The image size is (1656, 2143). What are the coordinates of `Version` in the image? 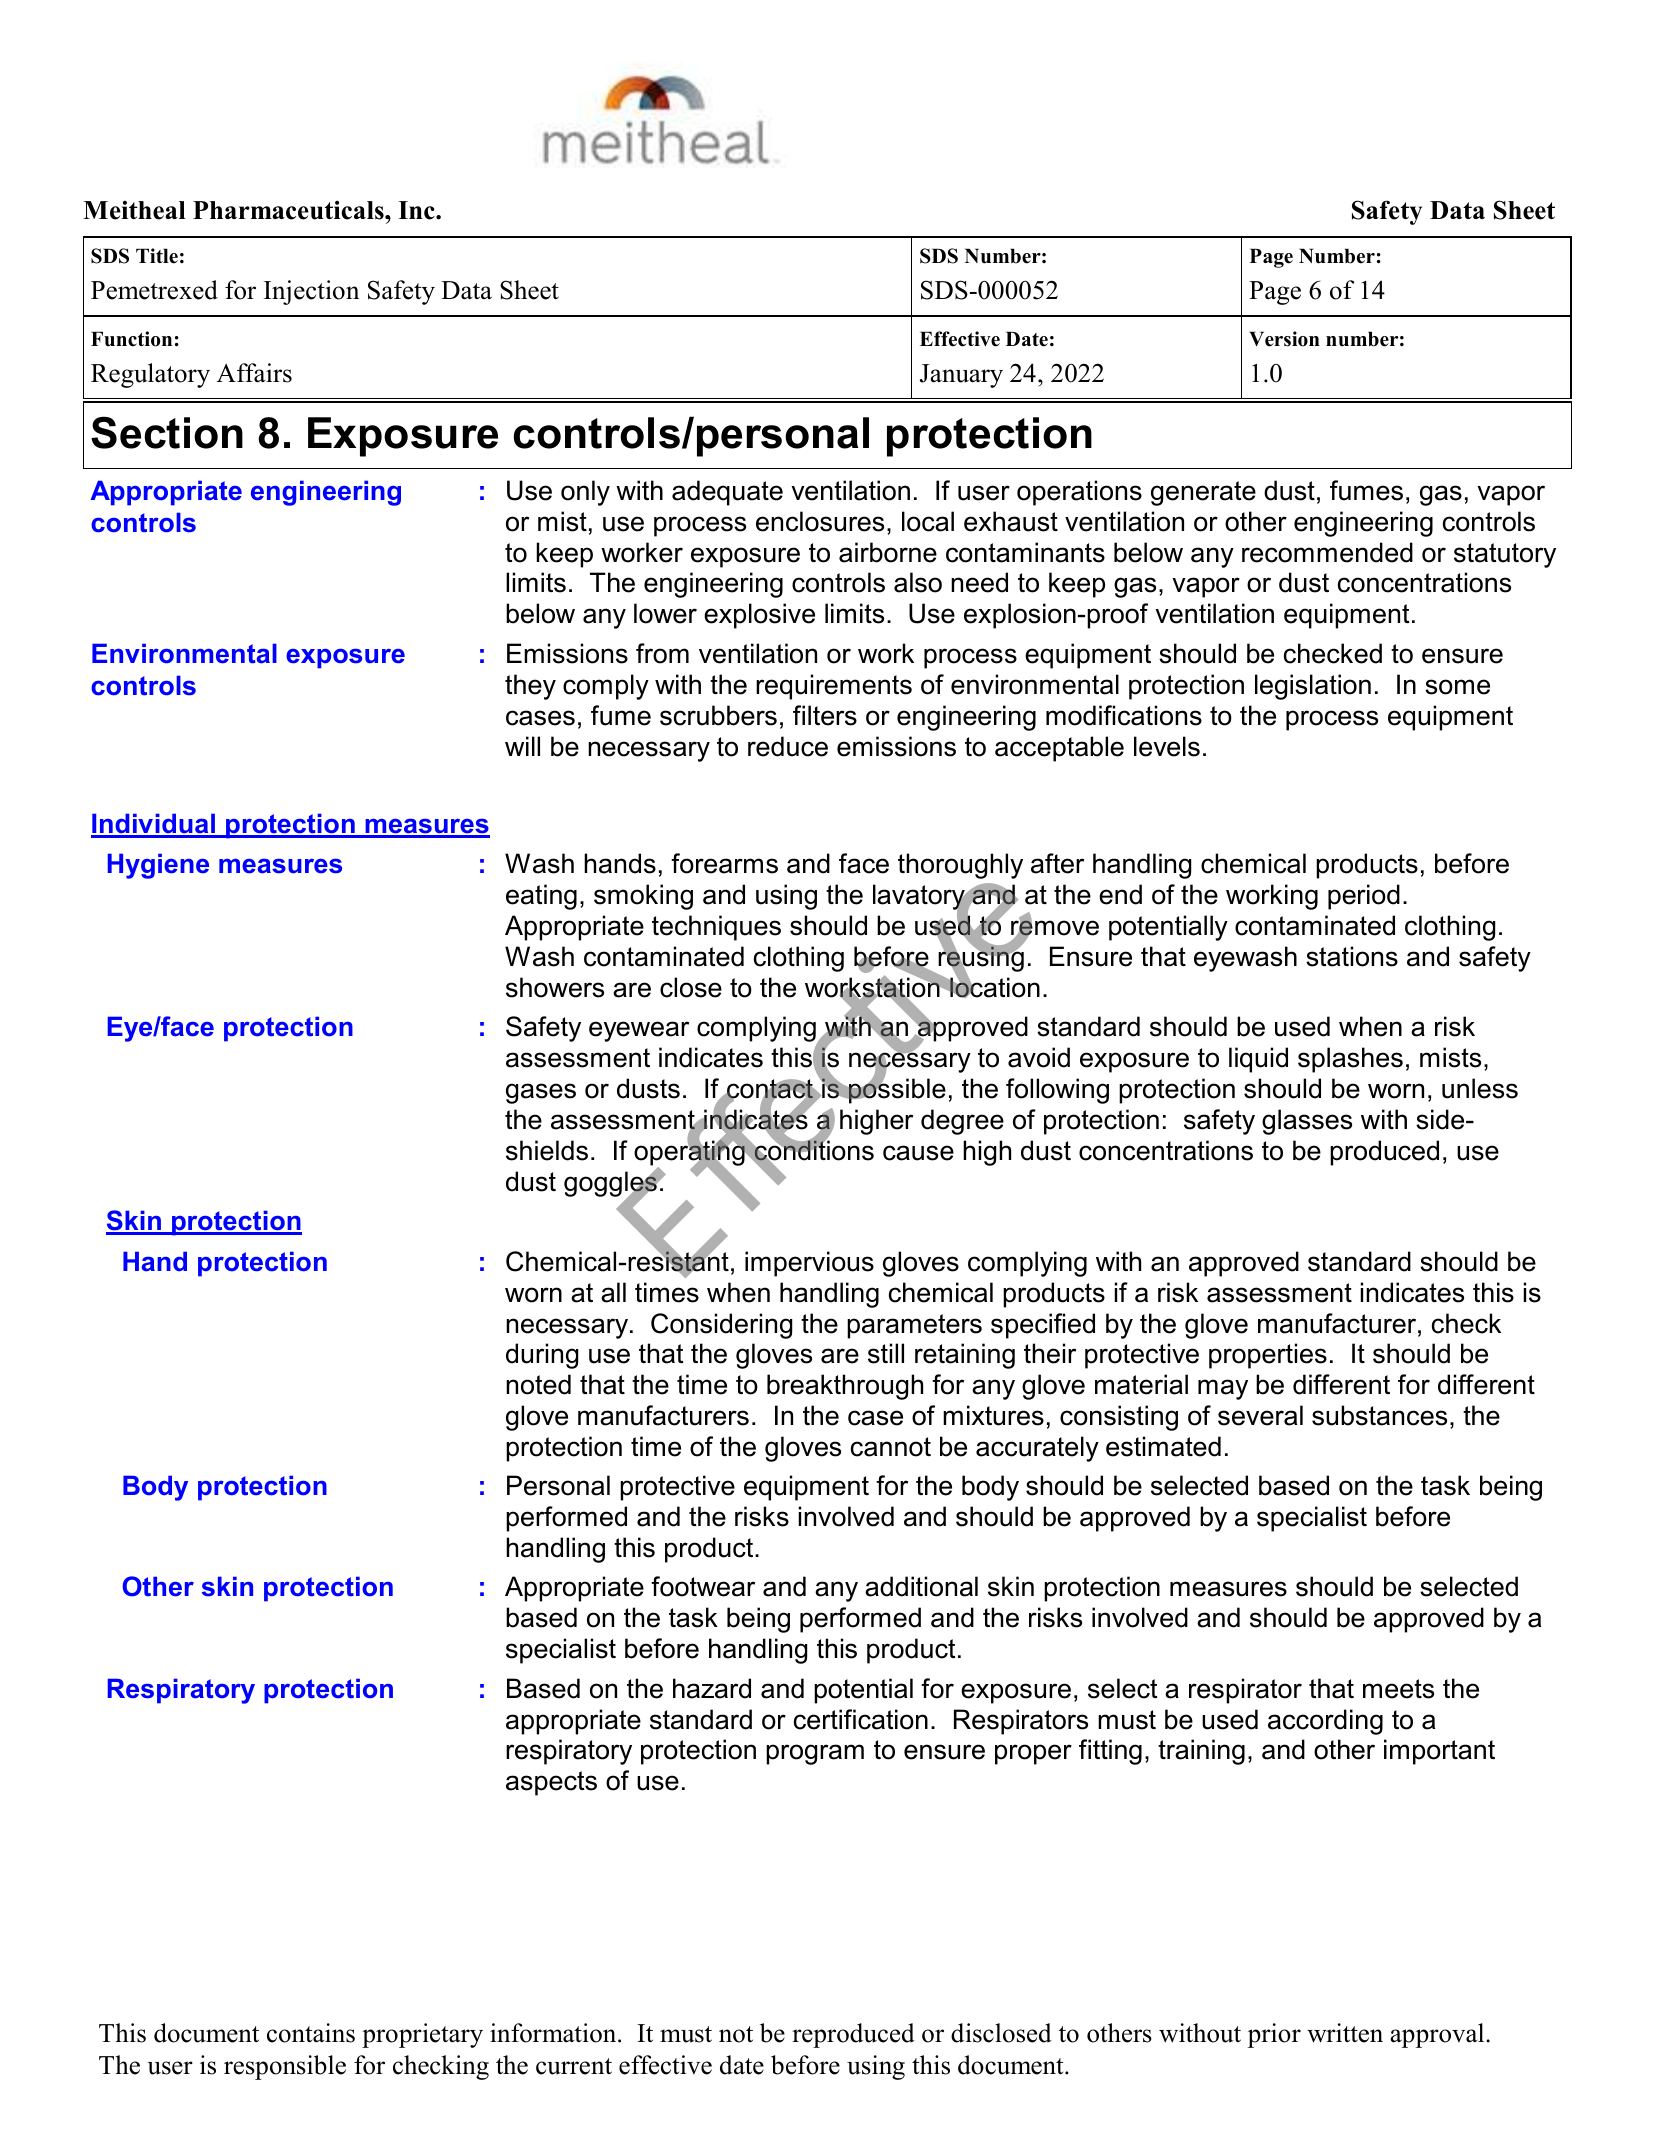 It's located at (1284, 339).
